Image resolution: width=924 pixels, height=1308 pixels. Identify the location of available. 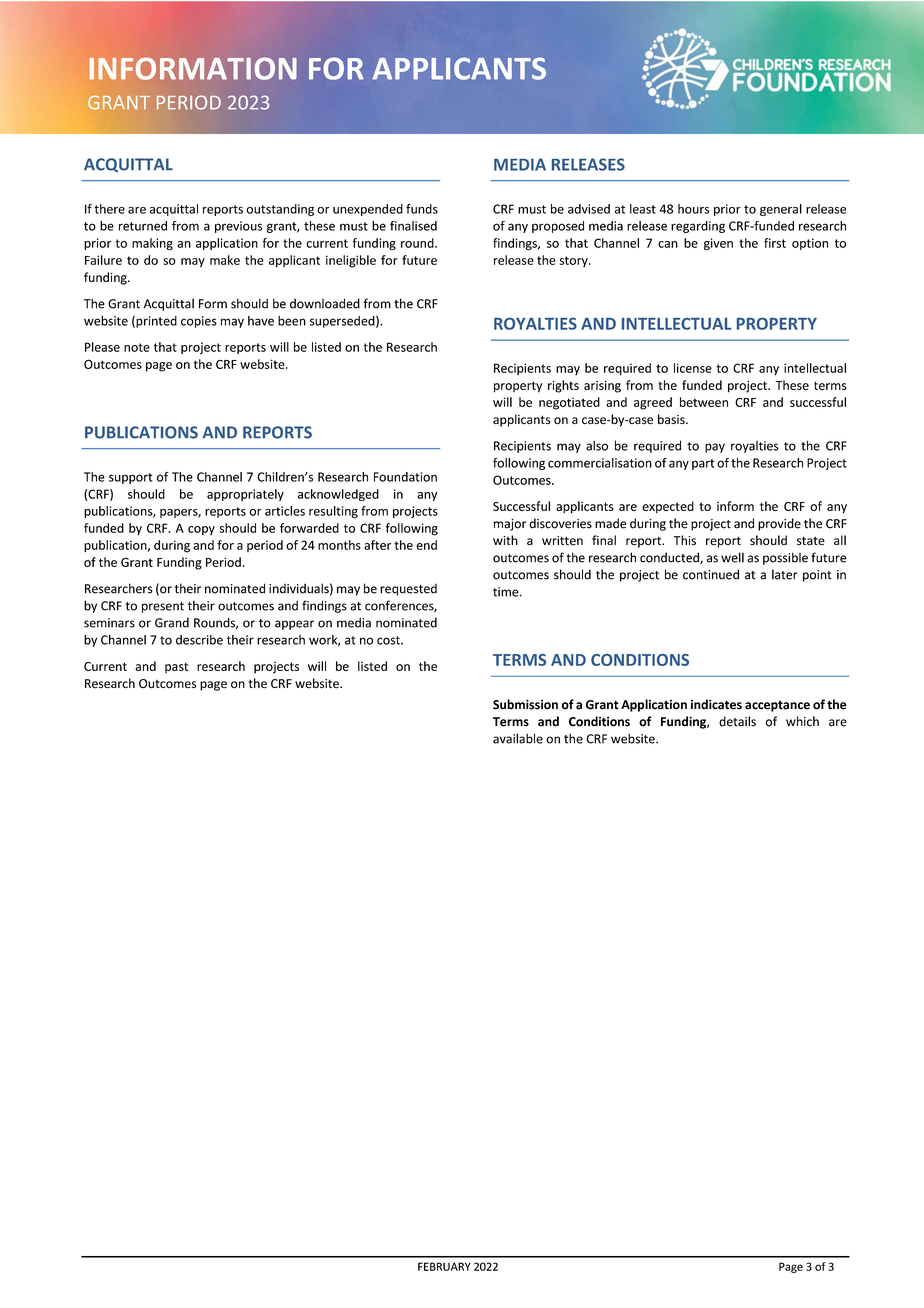
(518, 738).
